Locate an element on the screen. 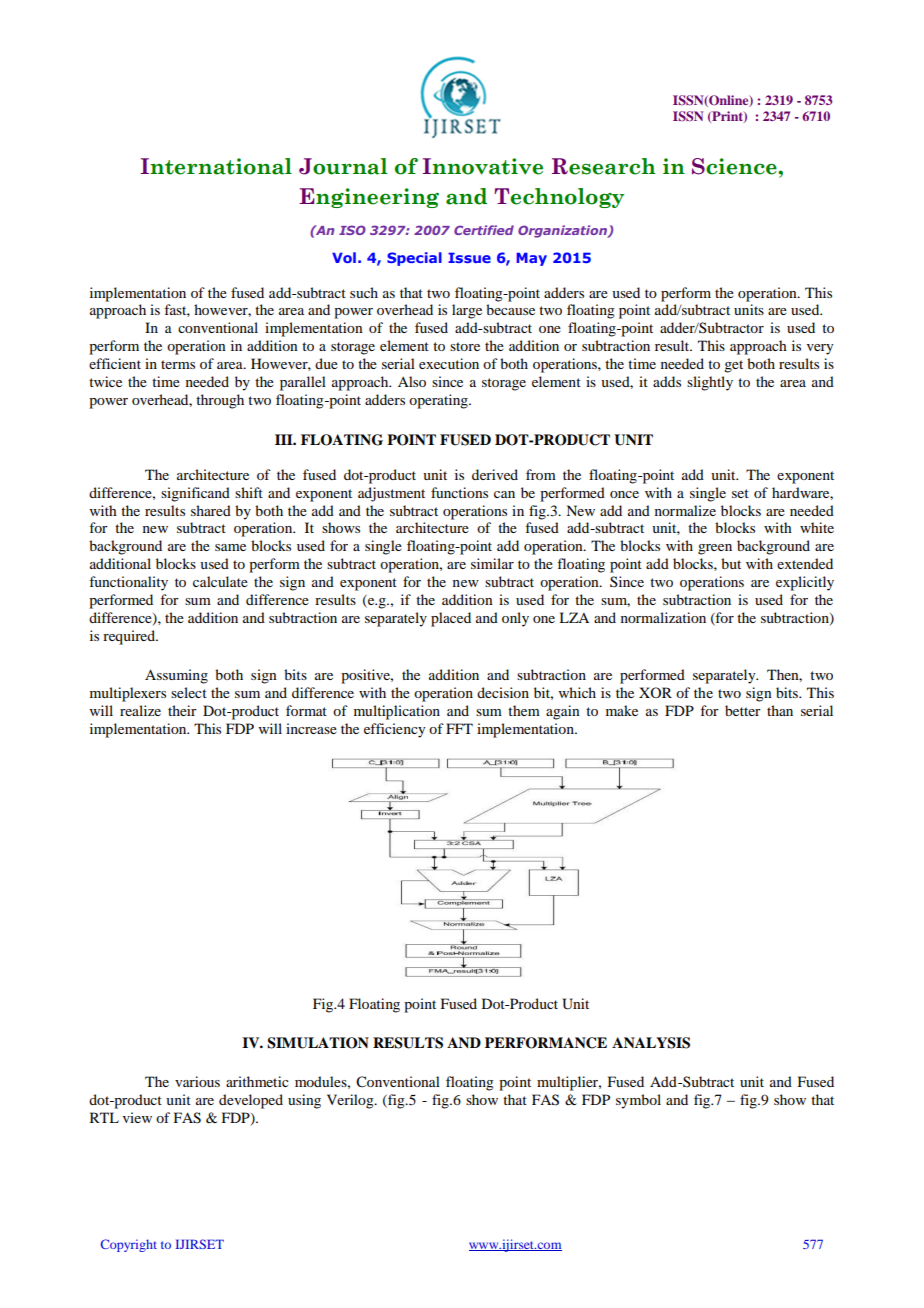  Science is located at coordinates (735, 166).
